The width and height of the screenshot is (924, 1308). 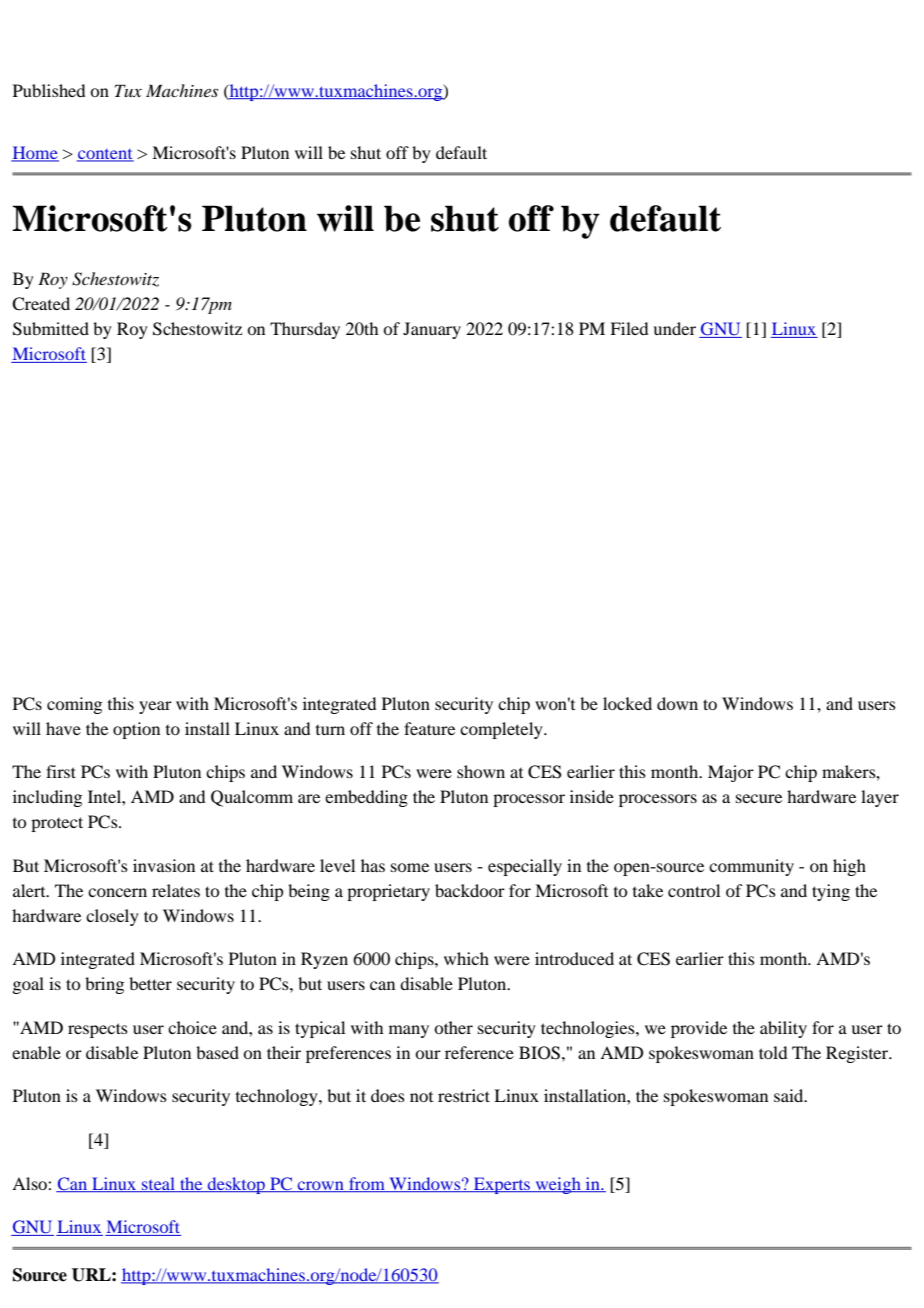 What do you see at coordinates (629, 328) in the screenshot?
I see `Filed` at bounding box center [629, 328].
